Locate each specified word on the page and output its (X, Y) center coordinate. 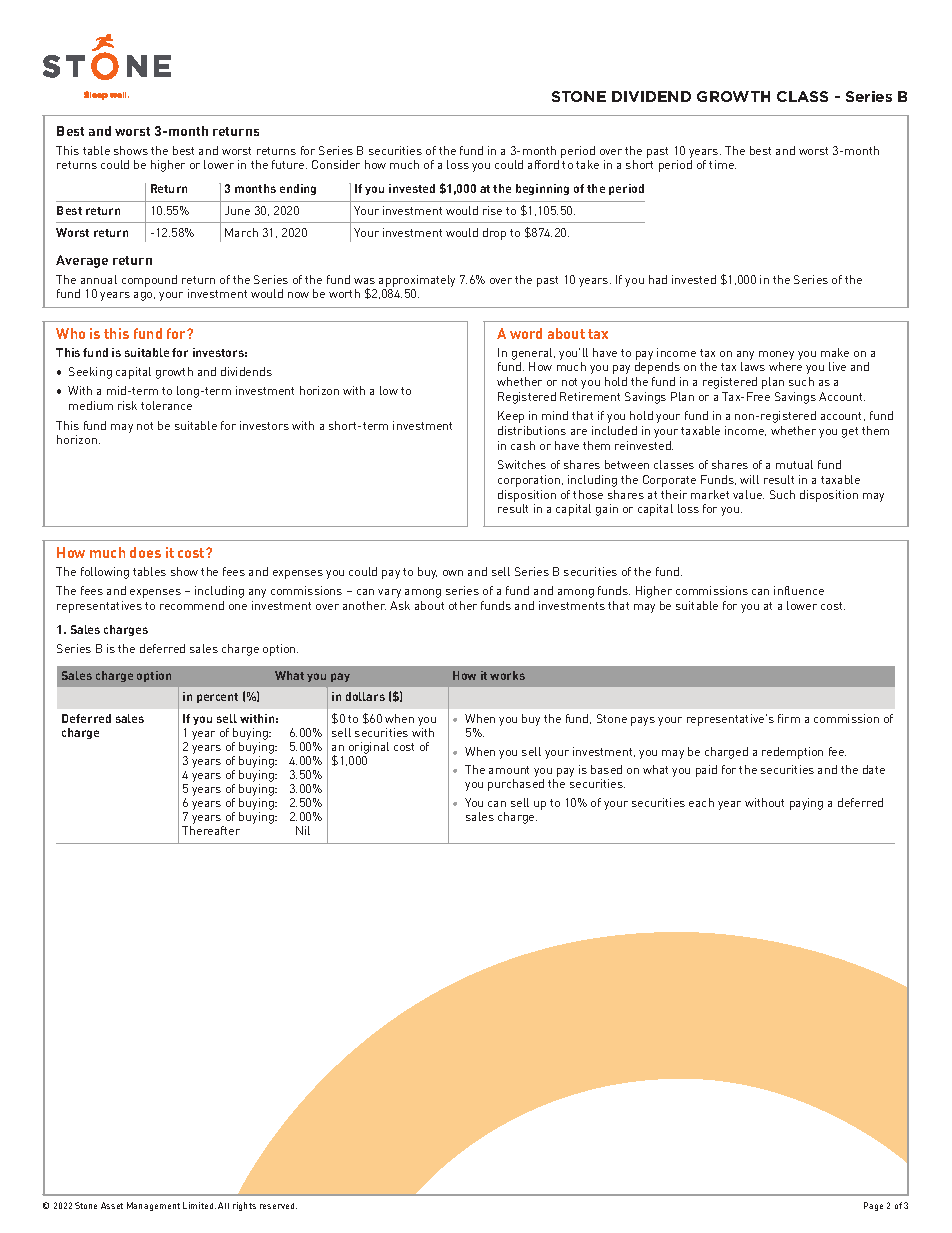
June (237, 210)
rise (492, 210)
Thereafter (211, 830)
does (145, 552)
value (748, 494)
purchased (516, 785)
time (722, 164)
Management (153, 1206)
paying (806, 804)
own (453, 573)
